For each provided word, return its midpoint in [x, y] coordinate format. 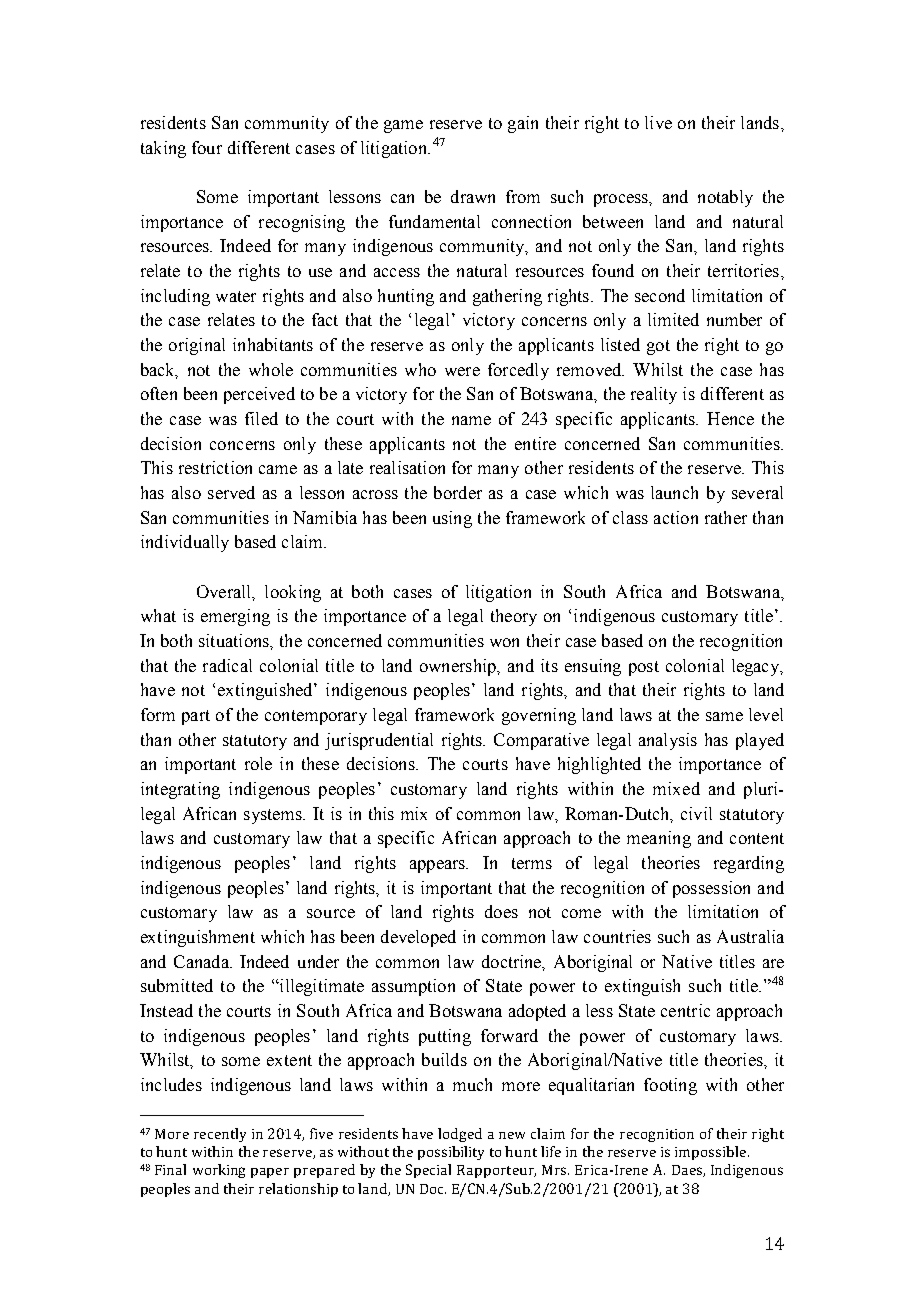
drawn [473, 196]
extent [289, 1060]
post [644, 668]
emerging [235, 617]
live [658, 122]
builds [444, 1059]
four [207, 147]
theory [514, 617]
